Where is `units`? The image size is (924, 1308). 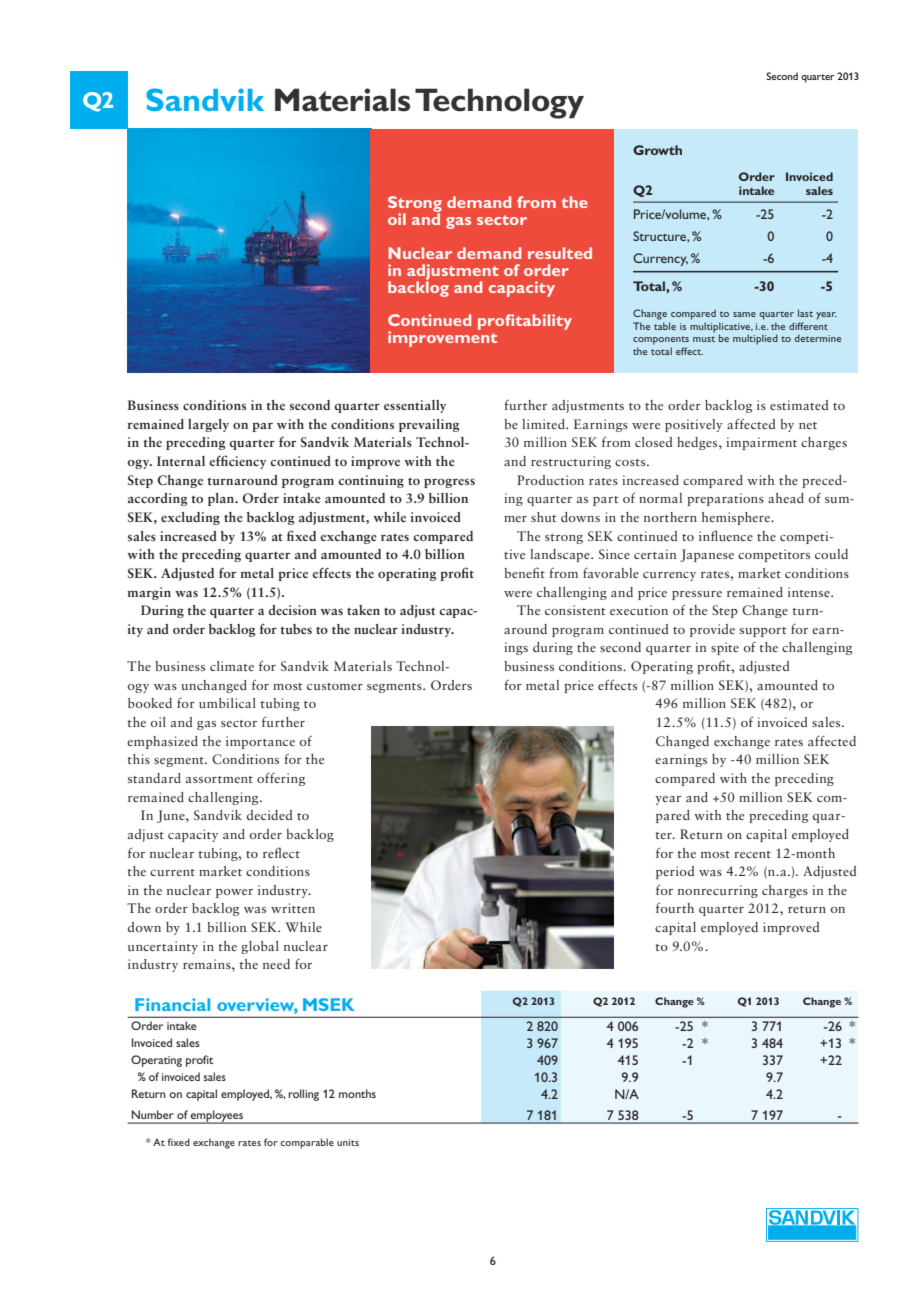
units is located at coordinates (348, 1142).
